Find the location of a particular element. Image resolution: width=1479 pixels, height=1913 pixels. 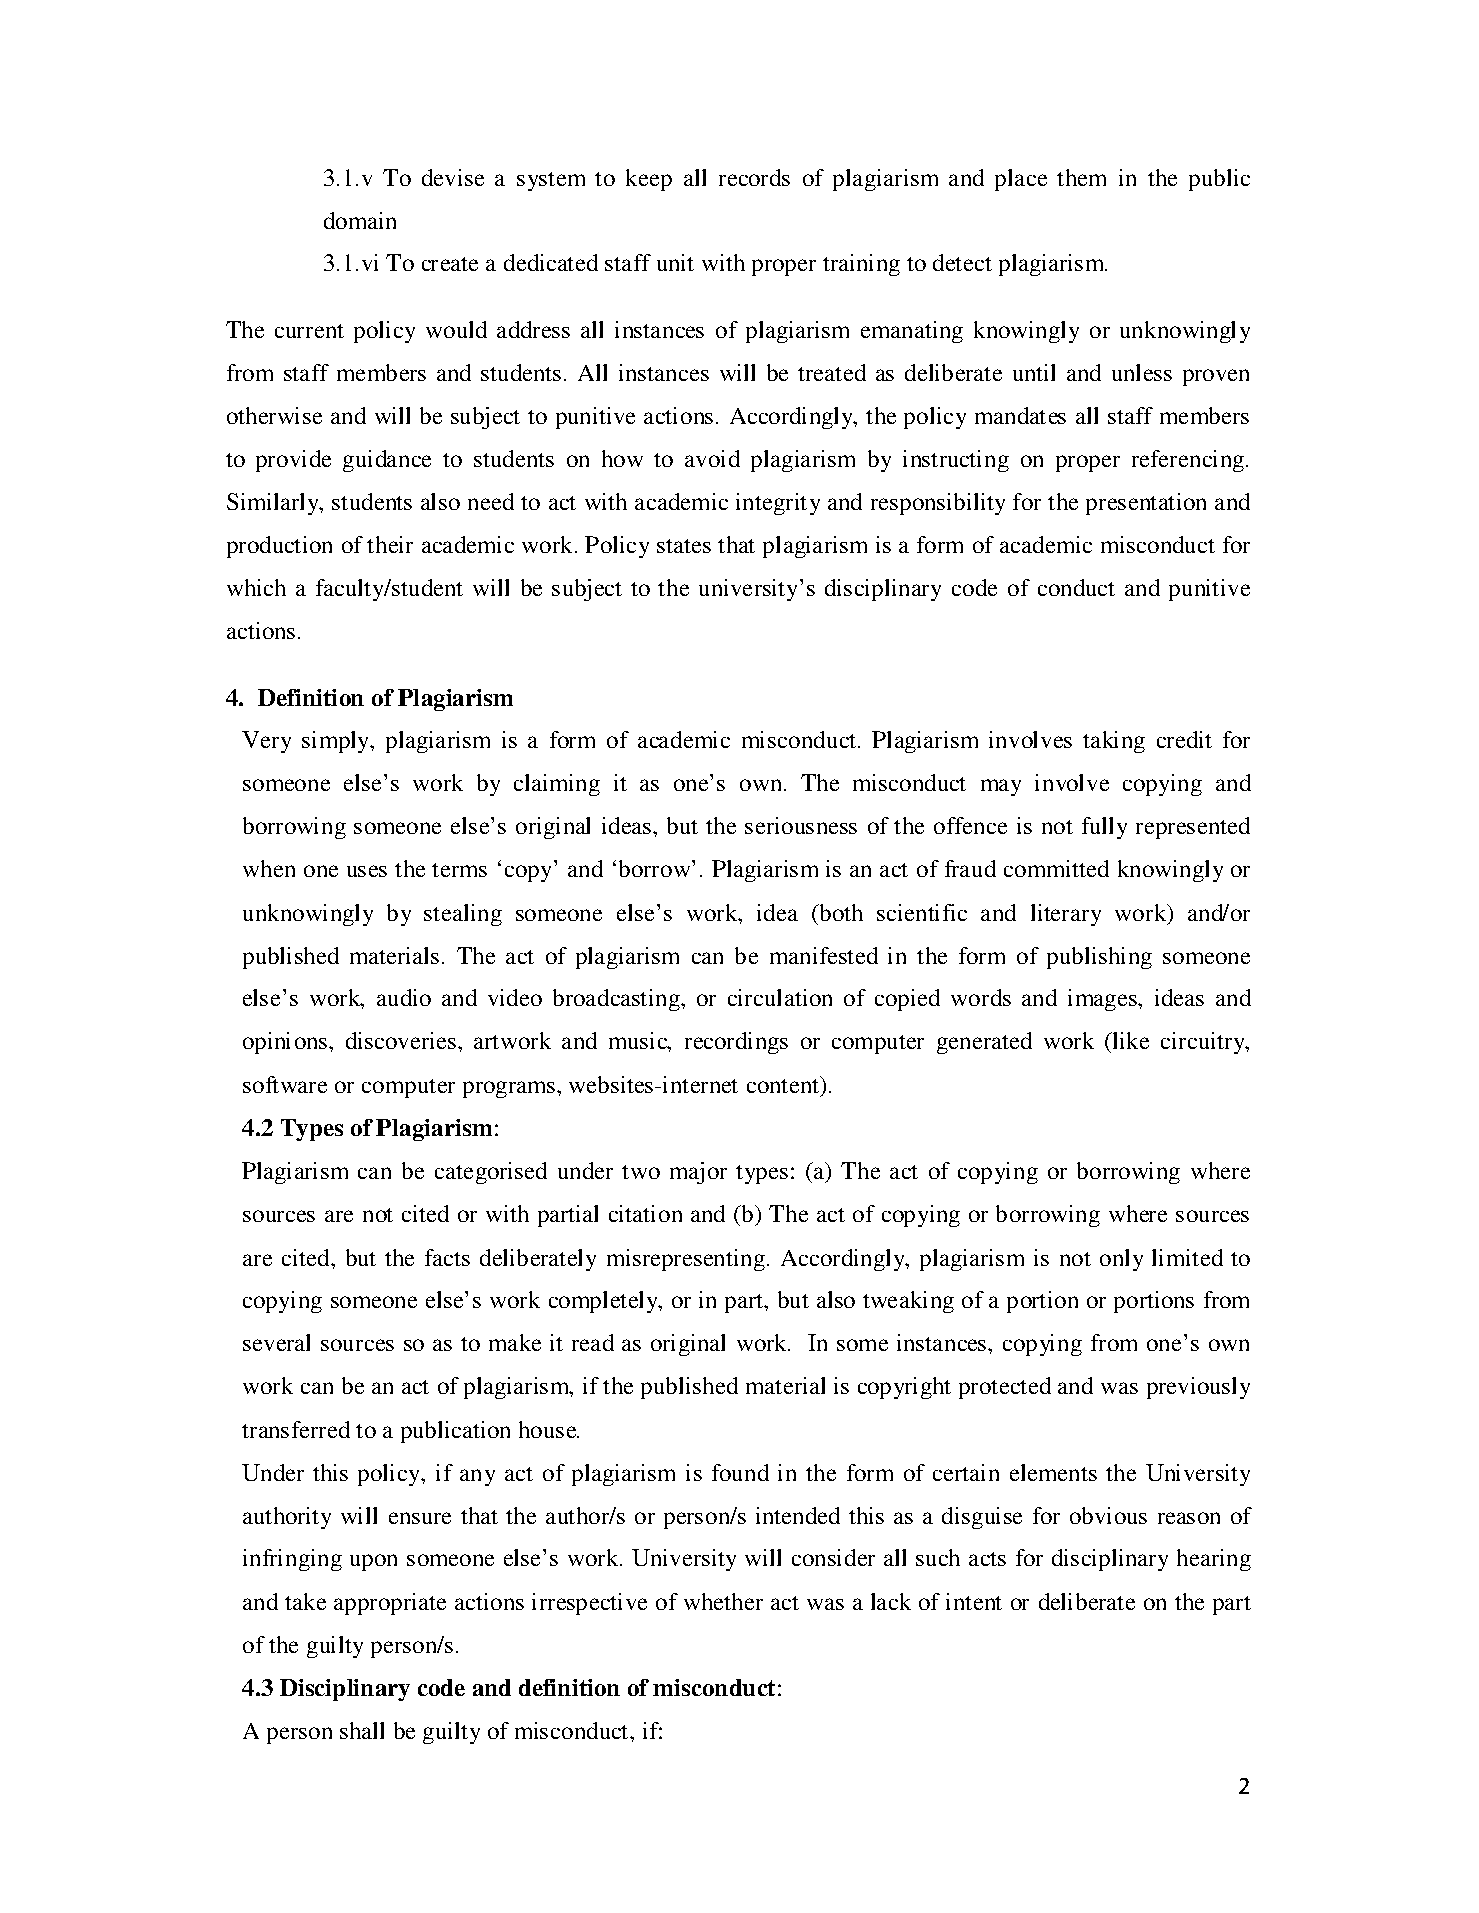

audio is located at coordinates (404, 997).
